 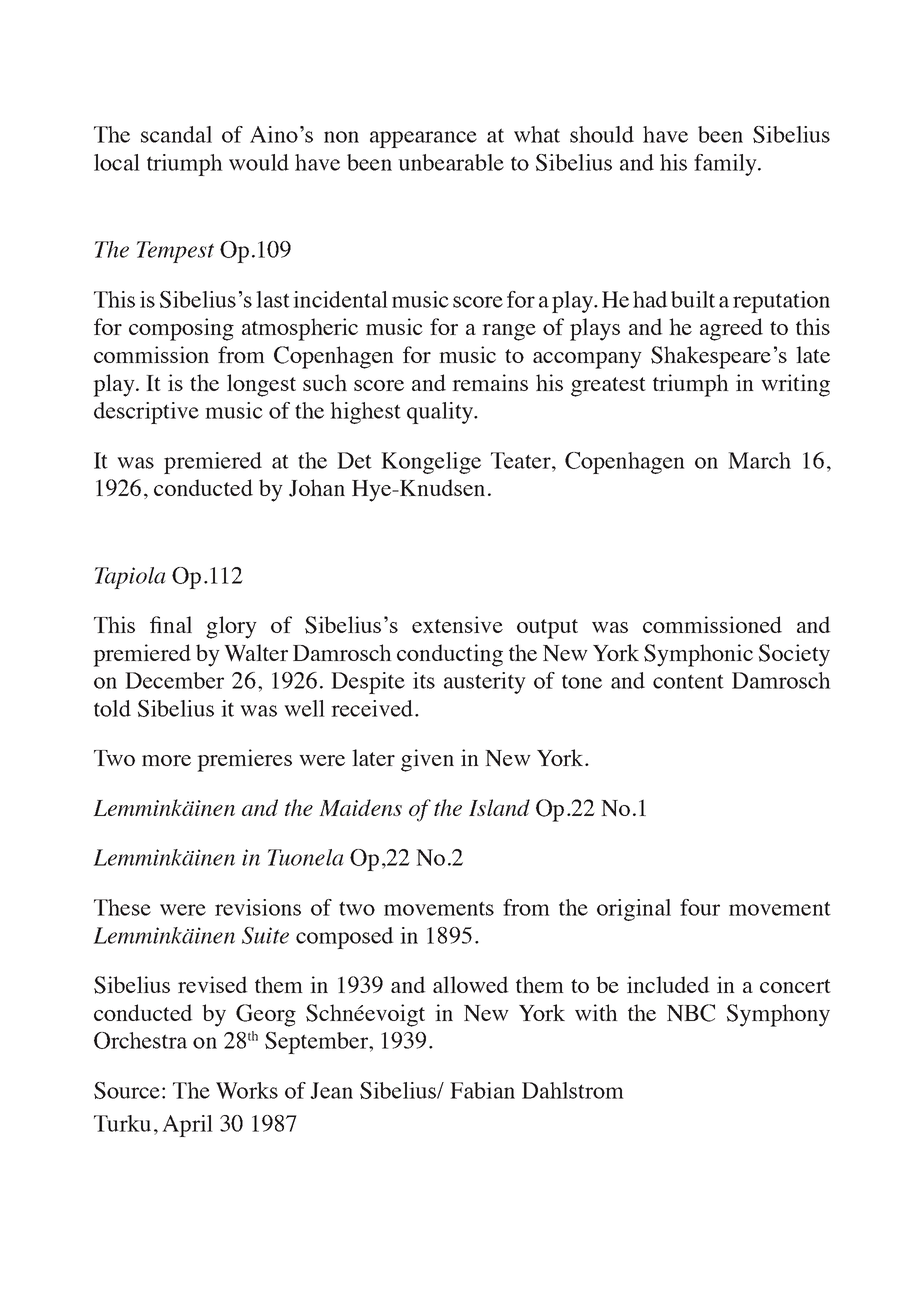 What do you see at coordinates (457, 624) in the screenshot?
I see `extensive` at bounding box center [457, 624].
